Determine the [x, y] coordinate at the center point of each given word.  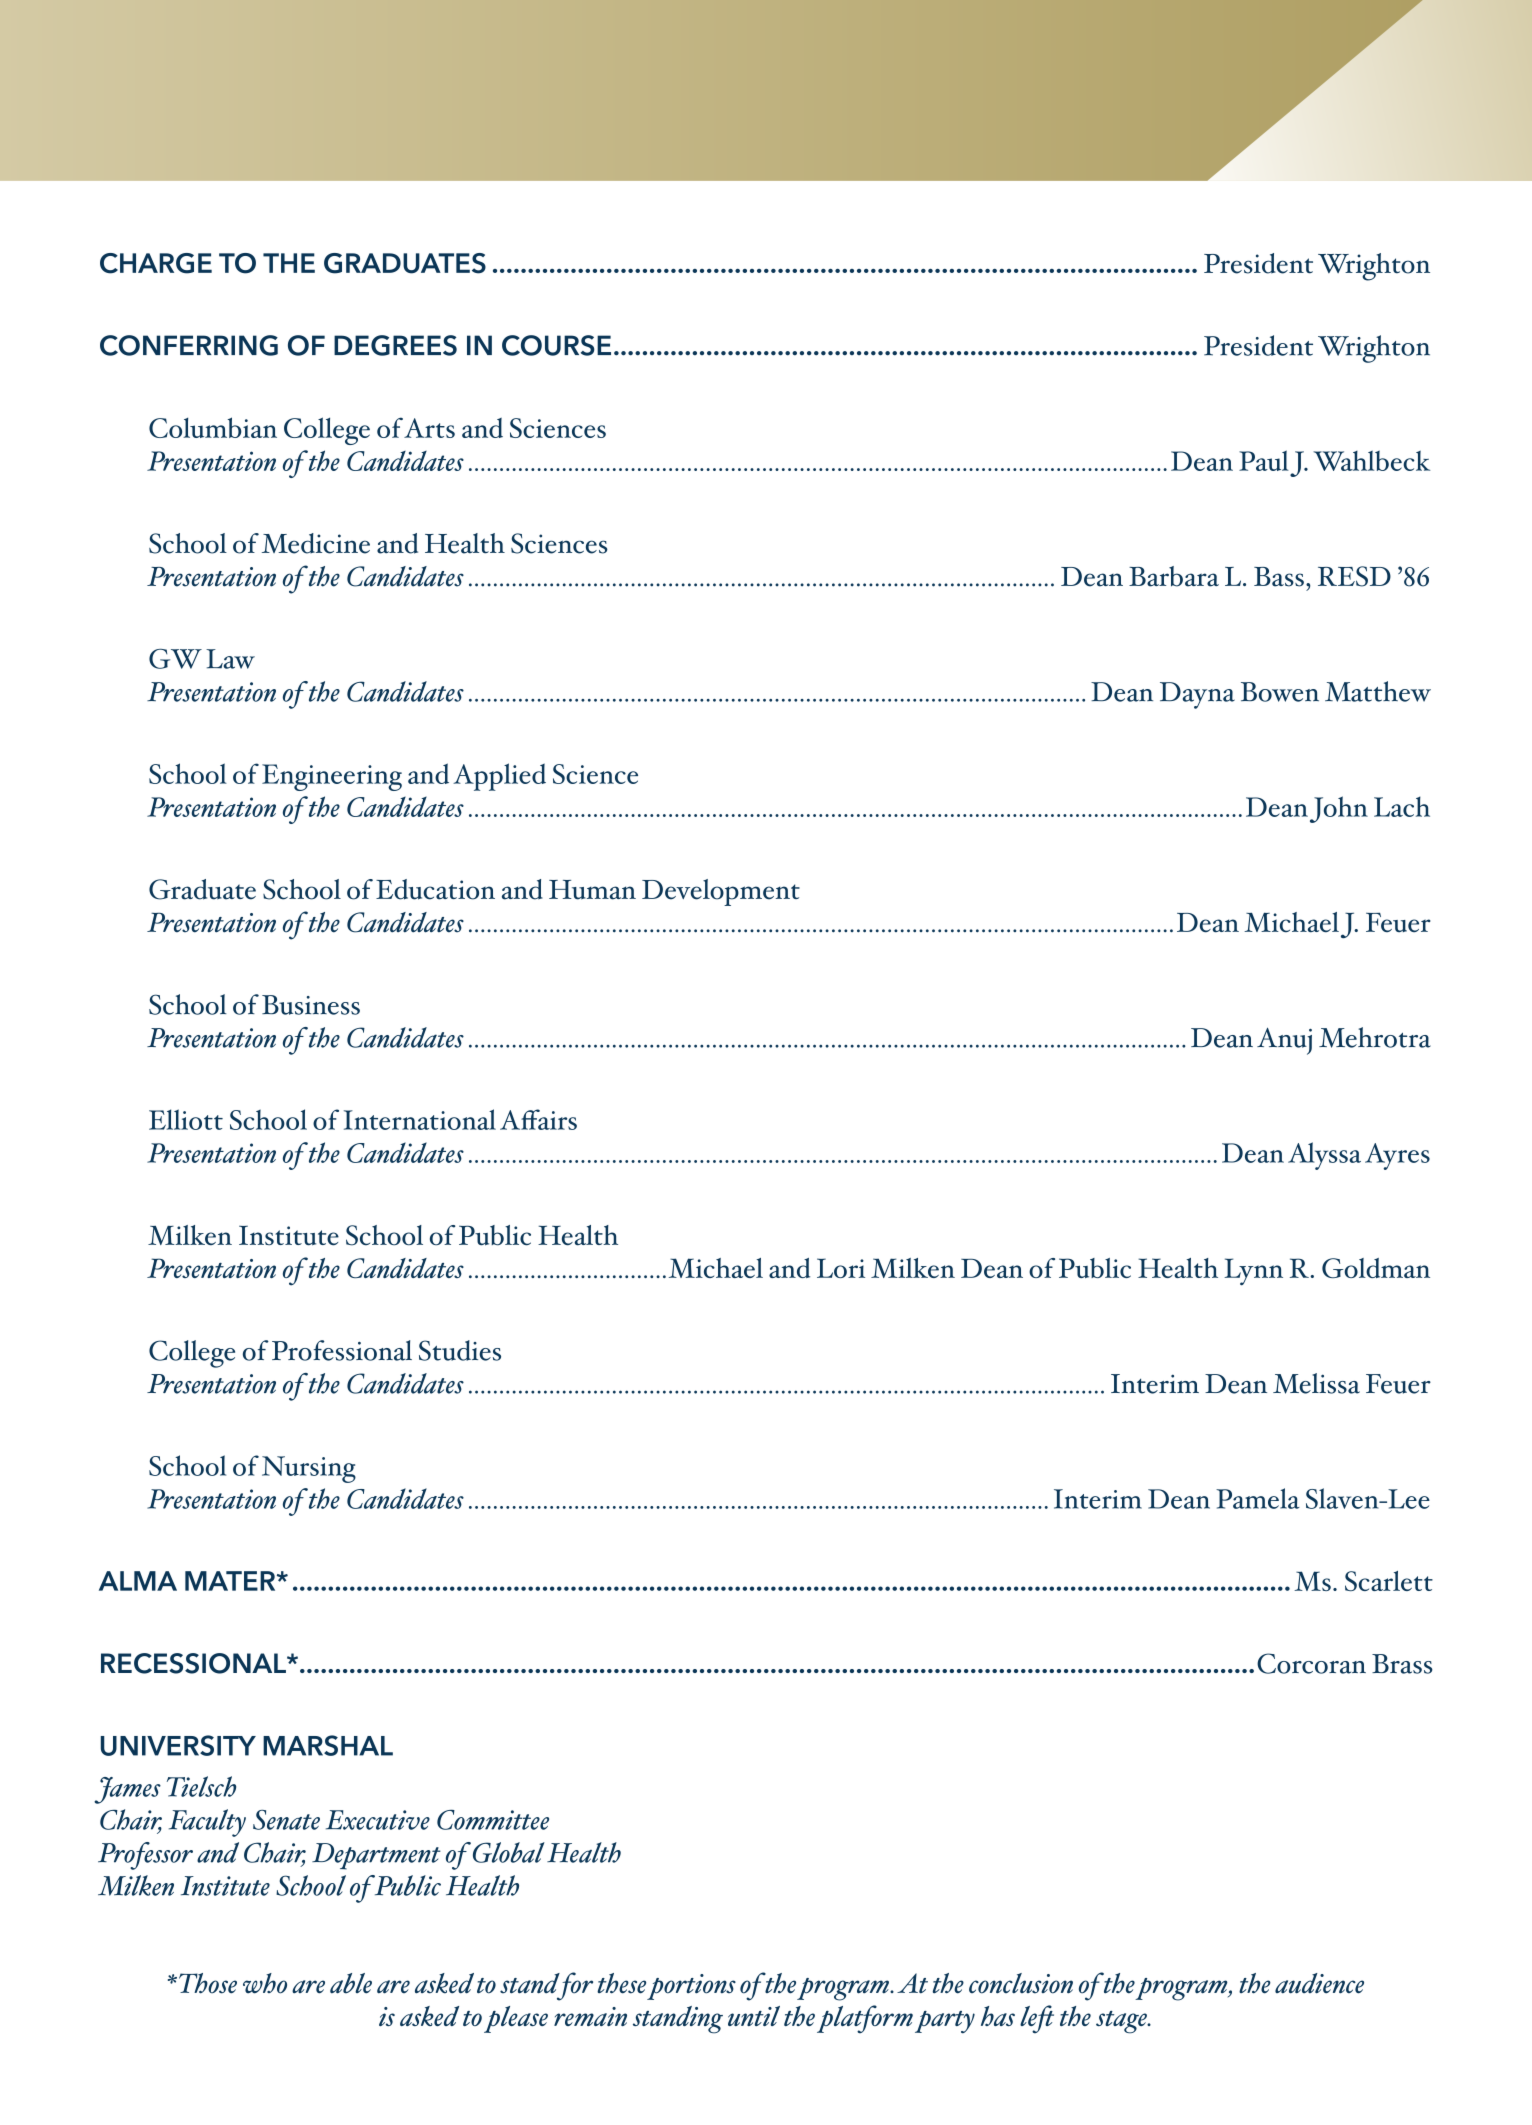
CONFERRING [189, 345]
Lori [841, 1268]
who [265, 1983]
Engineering [332, 777]
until [754, 2016]
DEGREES [395, 345]
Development [721, 892]
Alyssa [1324, 1156]
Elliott [186, 1119]
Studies [460, 1350]
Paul [1264, 460]
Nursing [309, 1469]
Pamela [1258, 1498]
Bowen [1280, 692]
